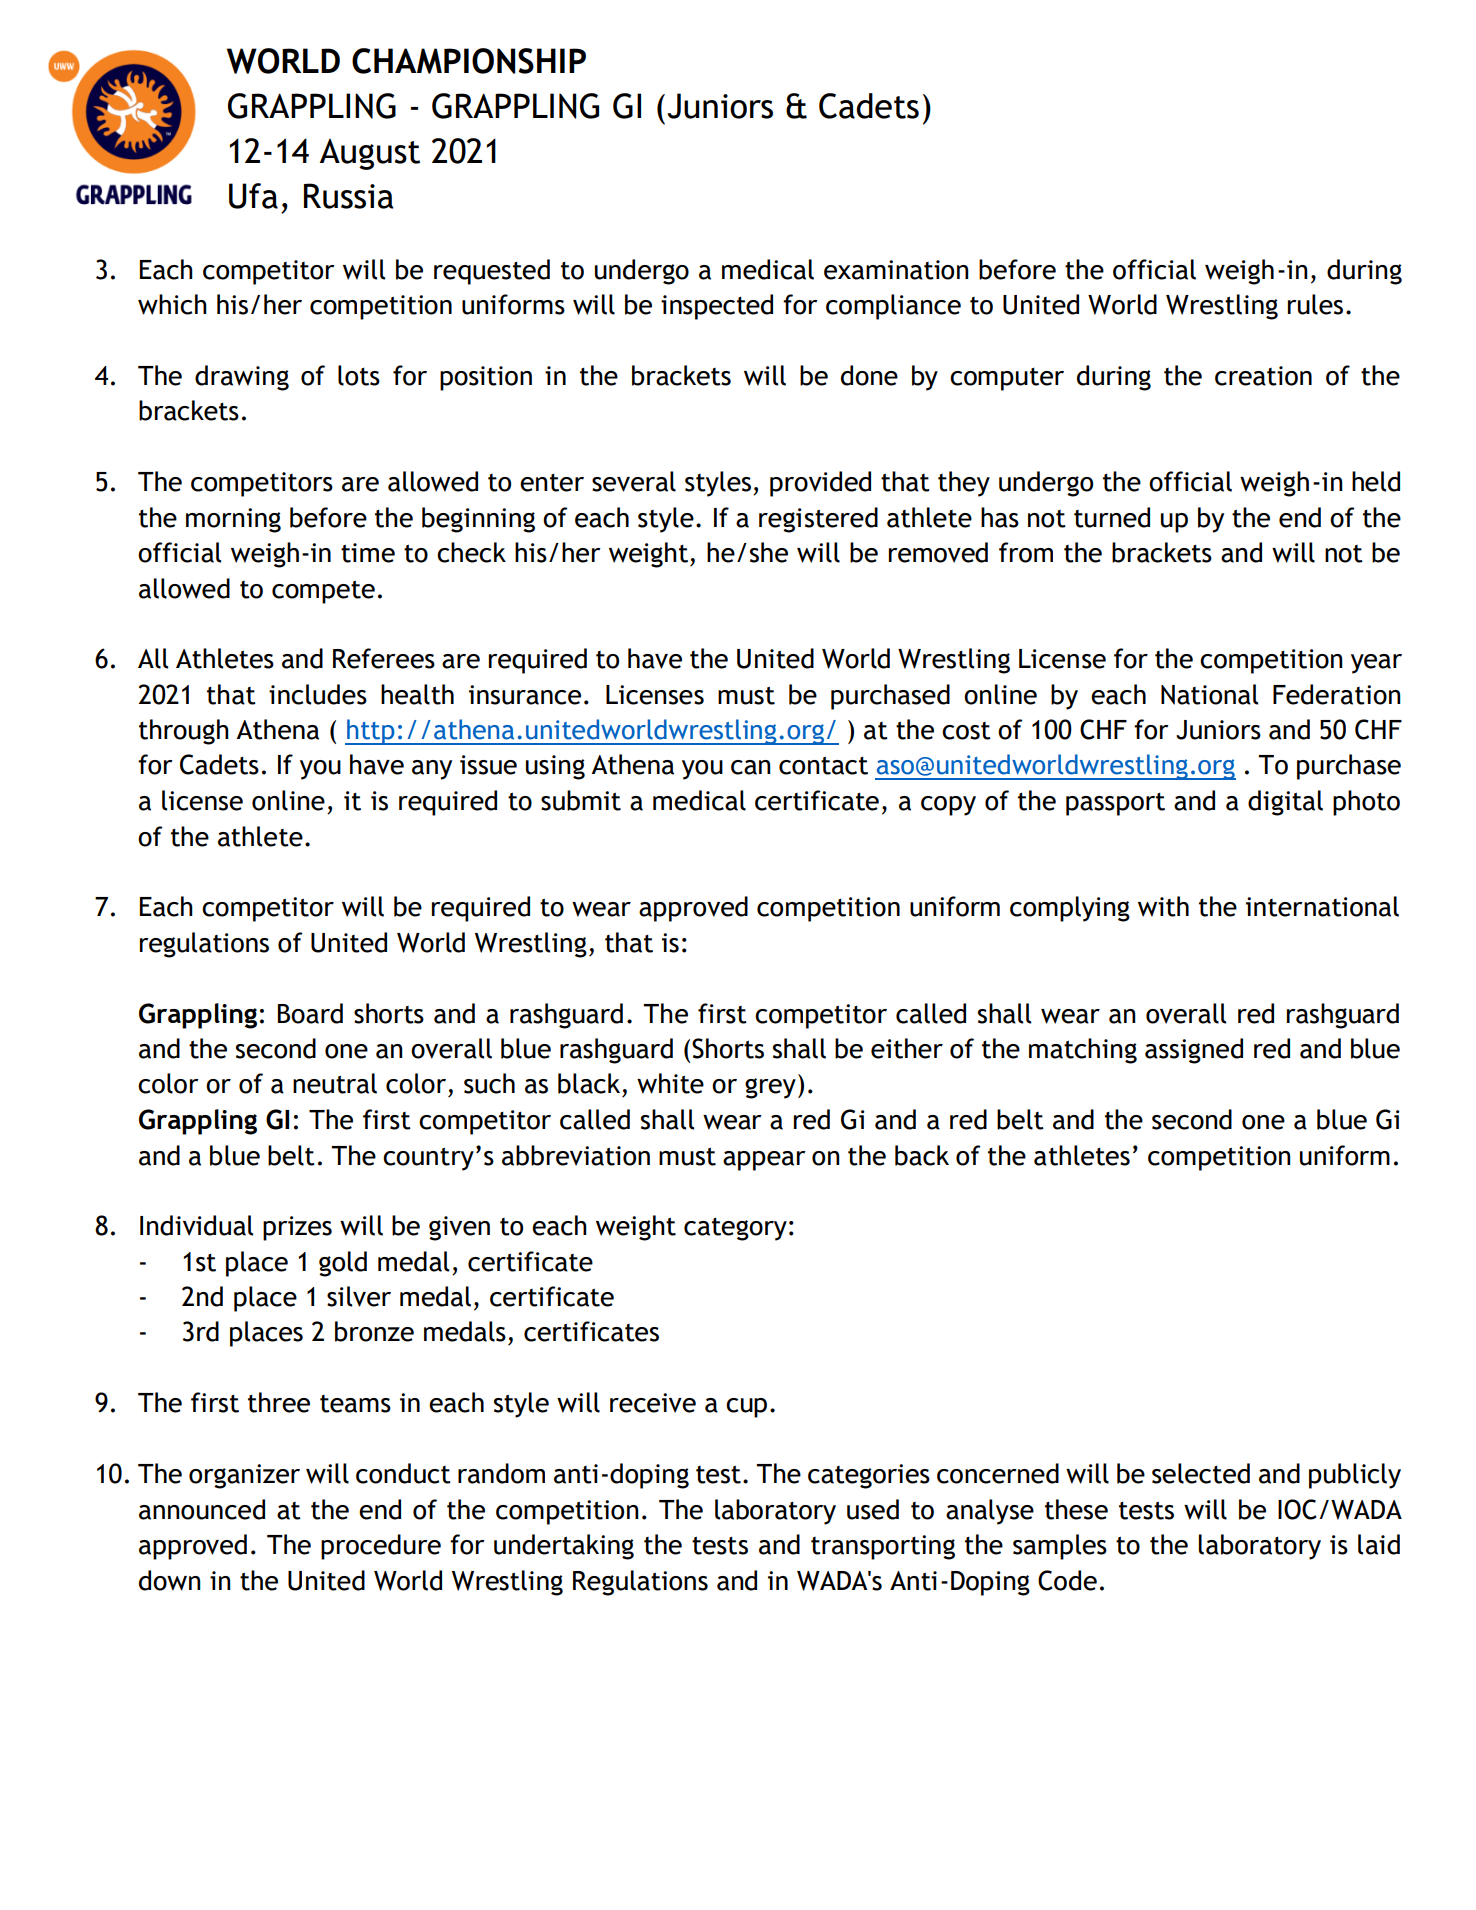 The height and width of the image is (1910, 1476). Describe the element at coordinates (1263, 376) in the image. I see `creation` at that location.
